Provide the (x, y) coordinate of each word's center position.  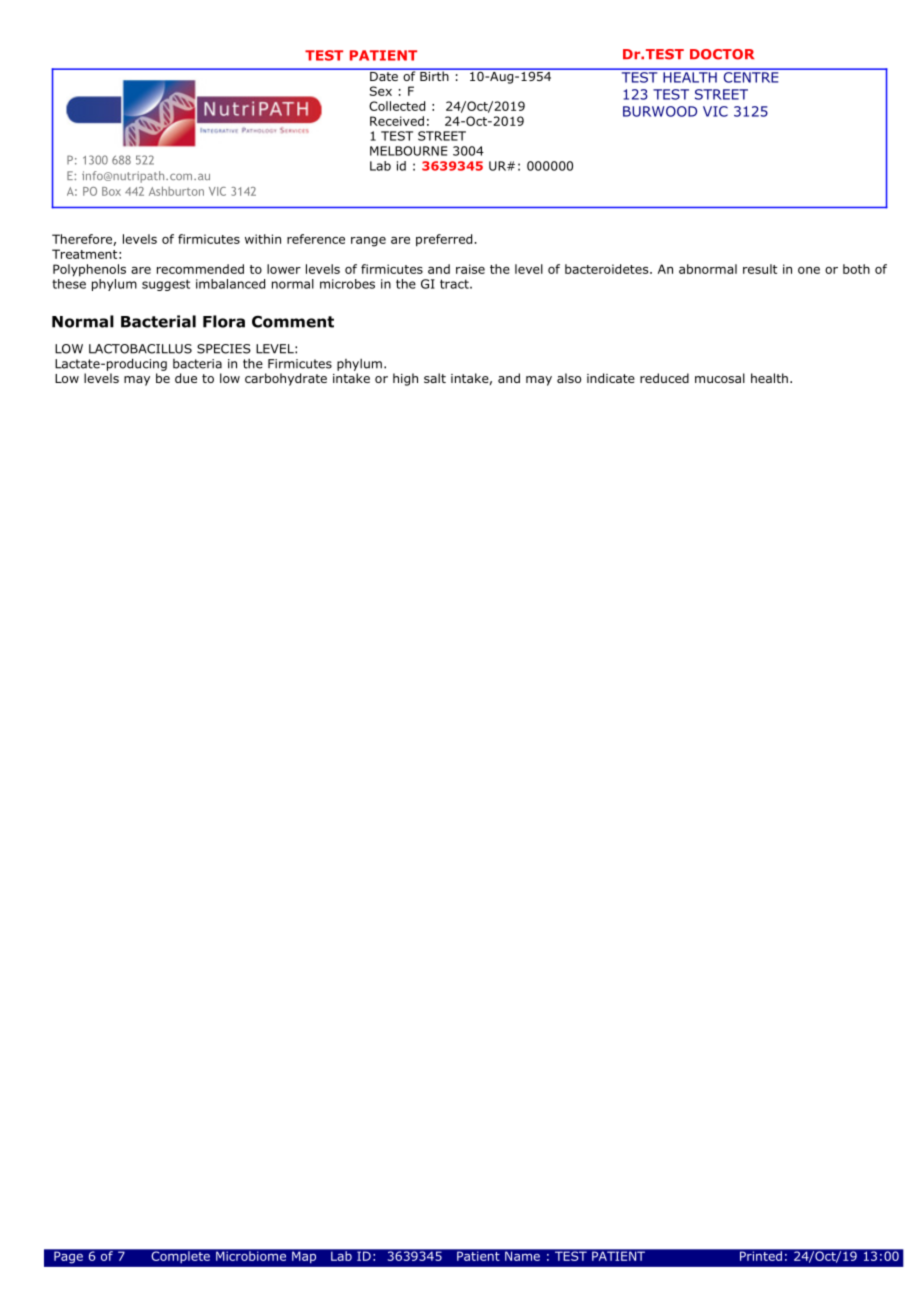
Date (384, 75)
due (186, 378)
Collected (397, 106)
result (760, 269)
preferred (445, 240)
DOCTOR (722, 54)
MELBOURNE (409, 151)
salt (435, 378)
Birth (434, 75)
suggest (166, 285)
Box (111, 191)
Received (397, 121)
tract (455, 284)
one (809, 270)
